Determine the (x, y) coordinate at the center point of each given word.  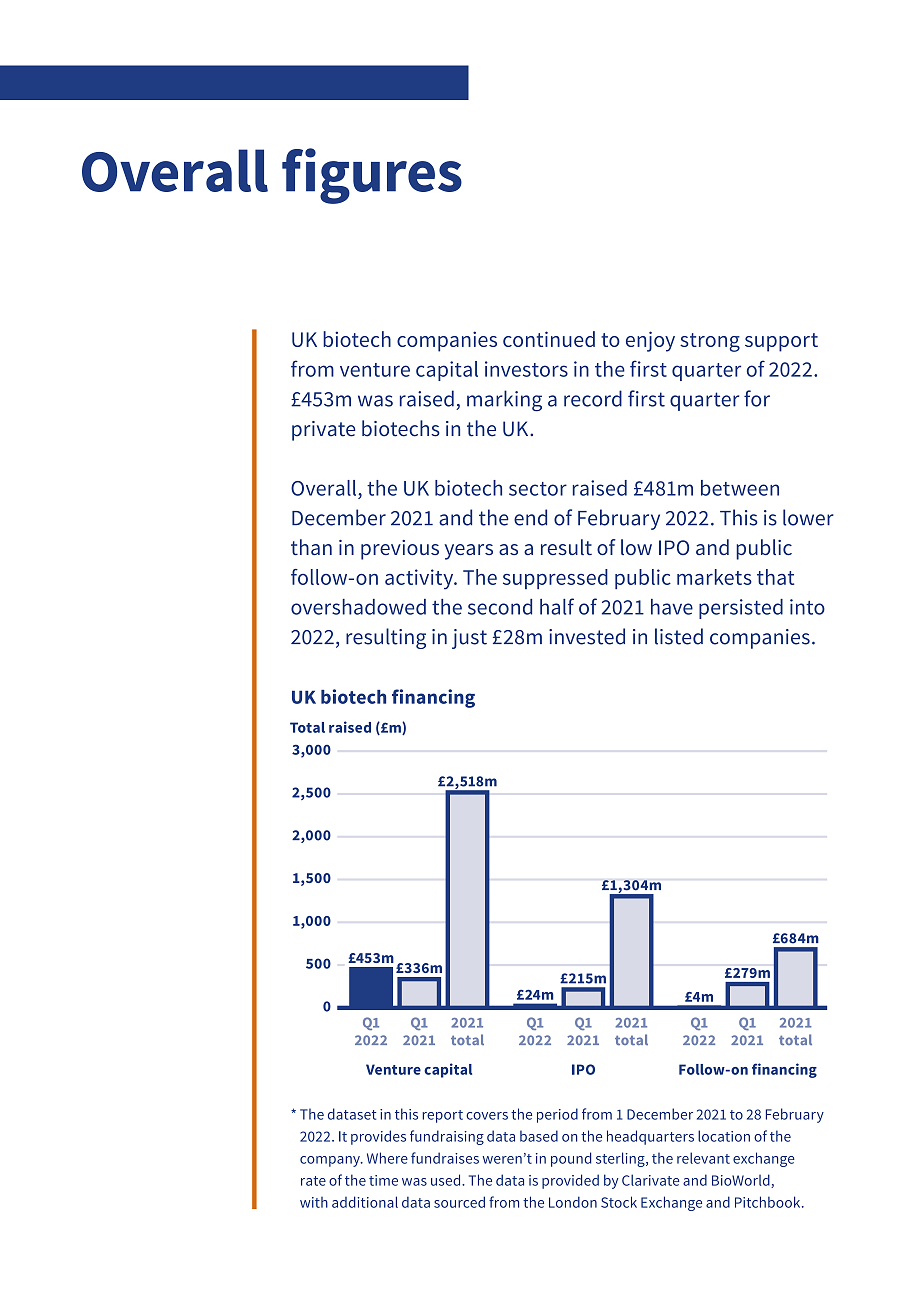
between (740, 488)
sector (538, 489)
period (557, 1115)
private (323, 431)
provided (570, 1181)
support (781, 342)
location (724, 1136)
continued (549, 339)
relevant (703, 1158)
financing (433, 698)
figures (372, 176)
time (383, 1180)
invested (587, 636)
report (442, 1116)
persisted (741, 609)
